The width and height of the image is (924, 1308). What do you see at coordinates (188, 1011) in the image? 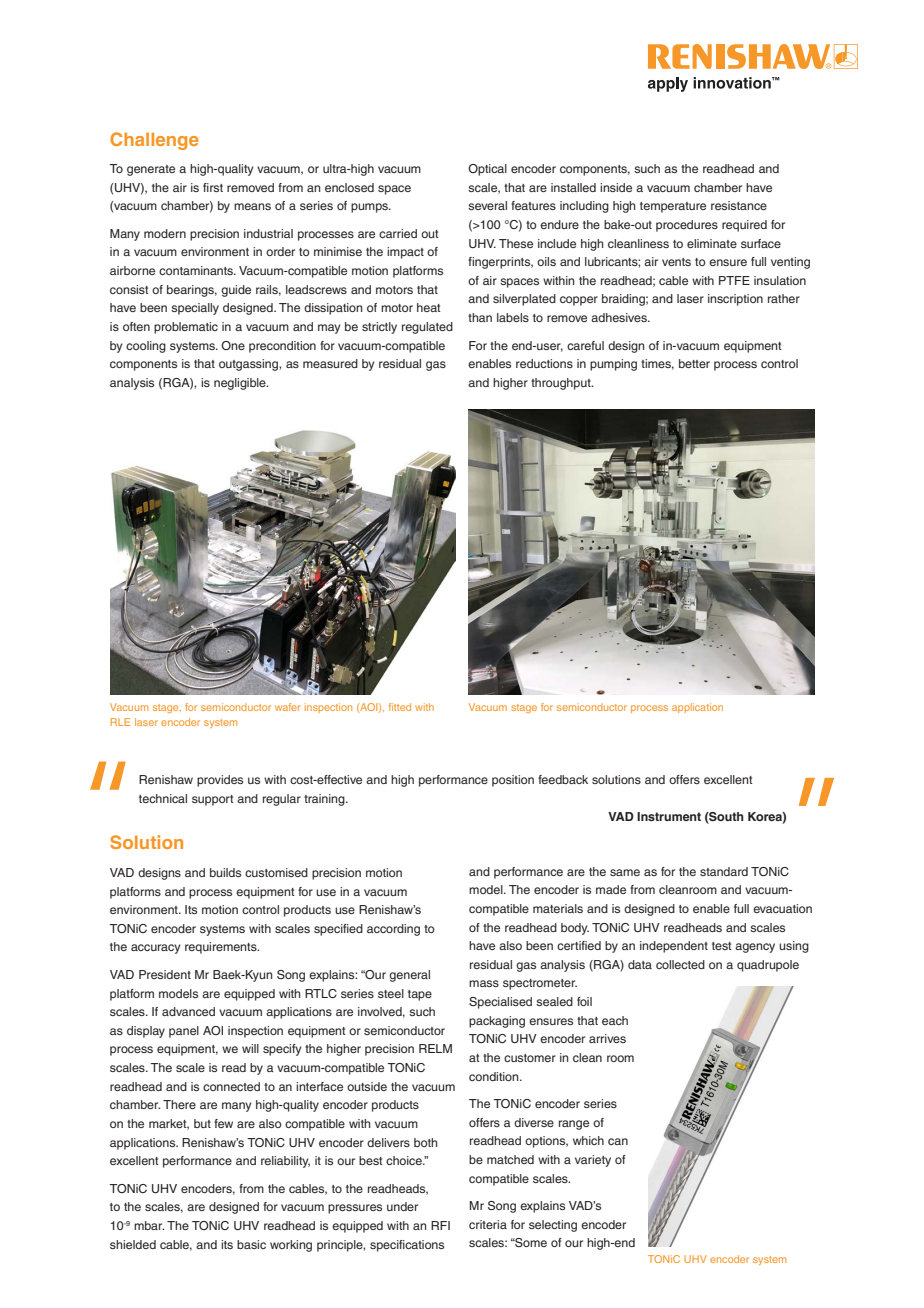
I see `advanced` at bounding box center [188, 1011].
